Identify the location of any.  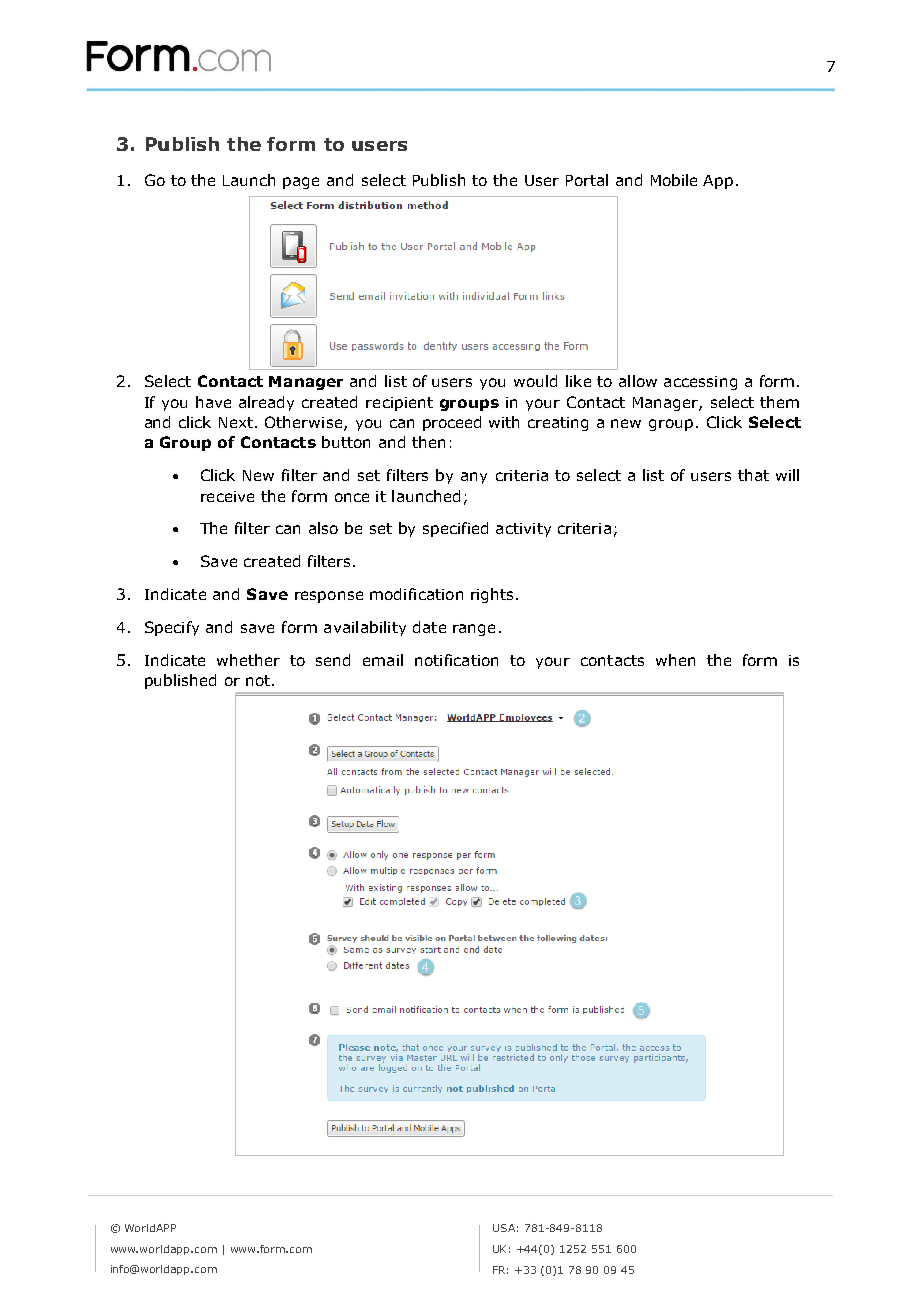
(474, 478).
